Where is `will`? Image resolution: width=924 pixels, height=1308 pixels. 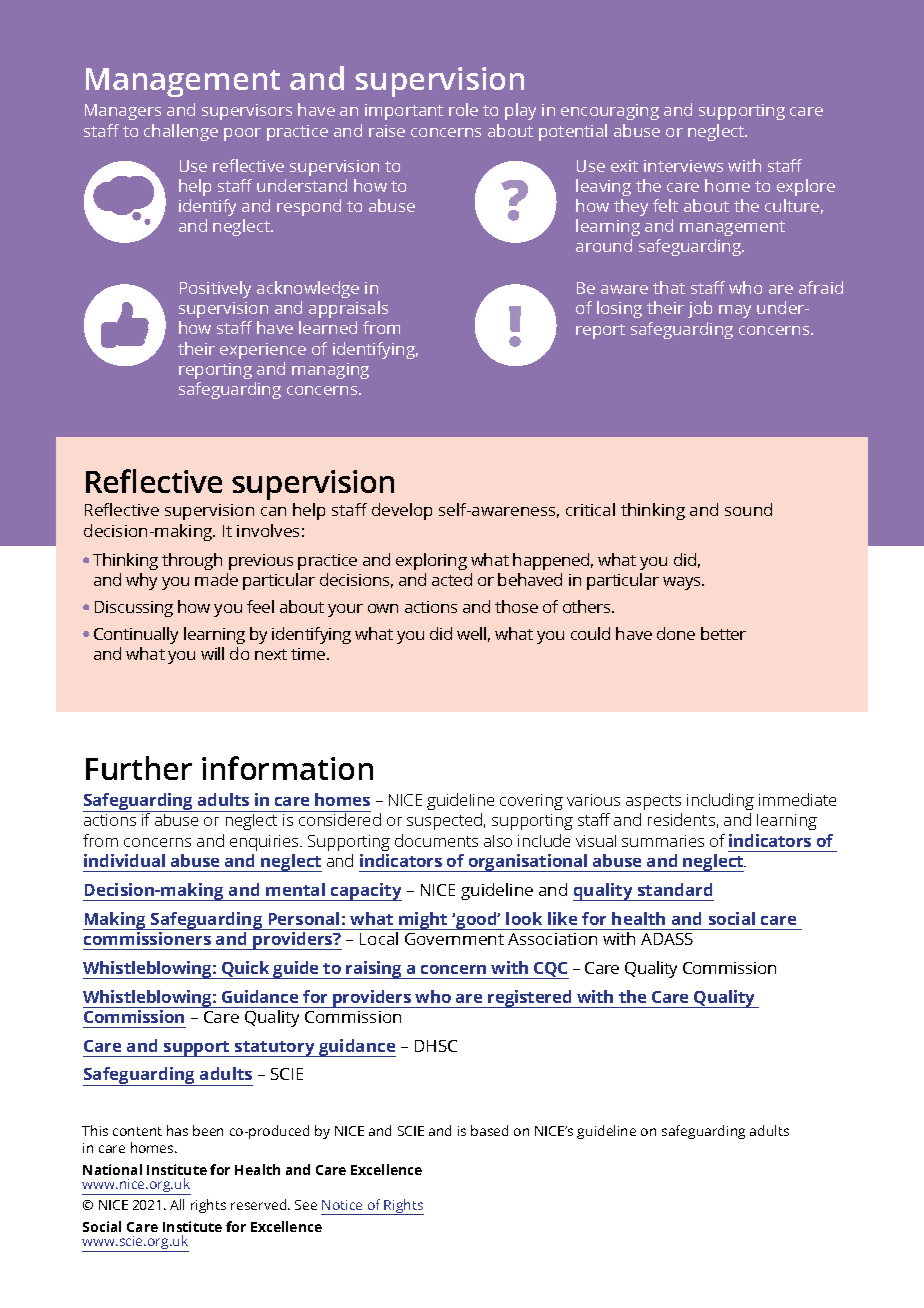 will is located at coordinates (212, 653).
